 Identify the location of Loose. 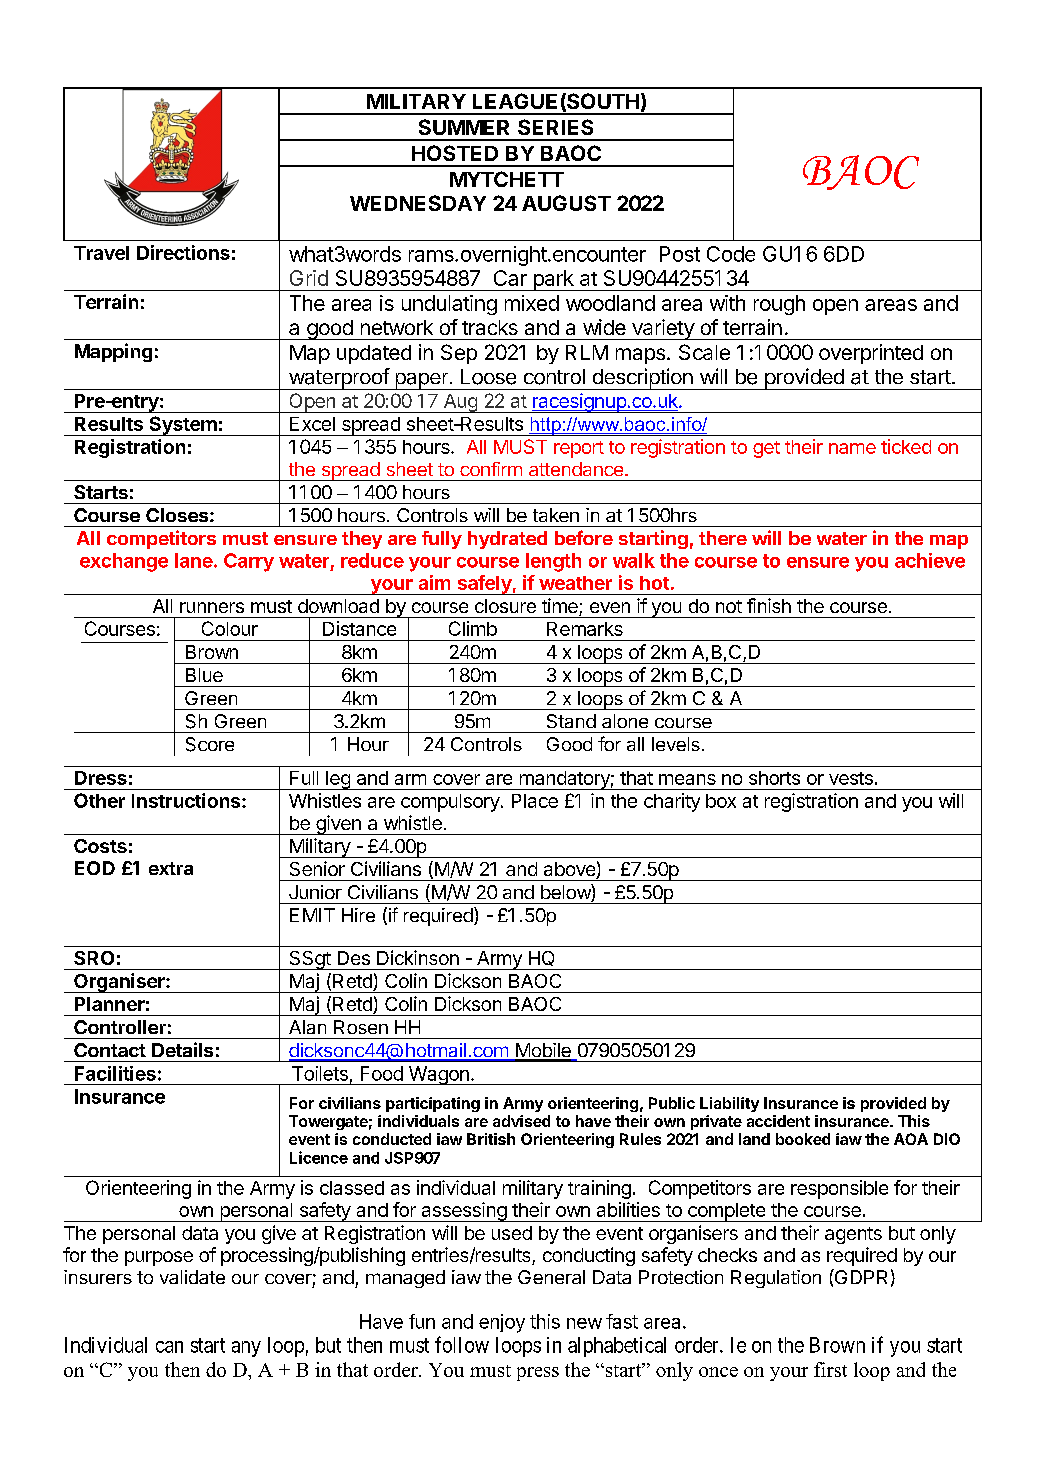
(488, 377).
